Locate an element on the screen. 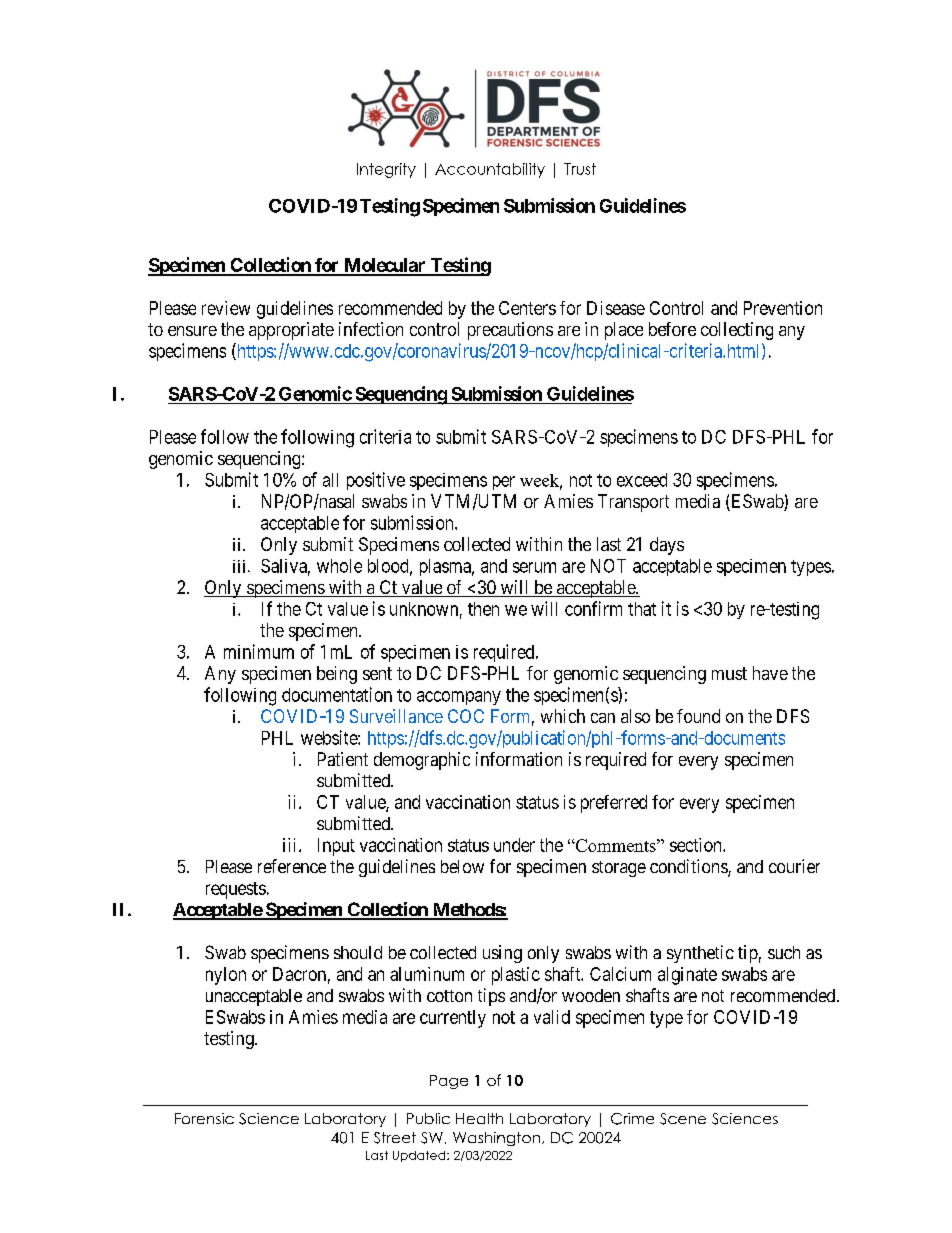 Image resolution: width=952 pixels, height=1233 pixels. Integrity is located at coordinates (386, 170).
